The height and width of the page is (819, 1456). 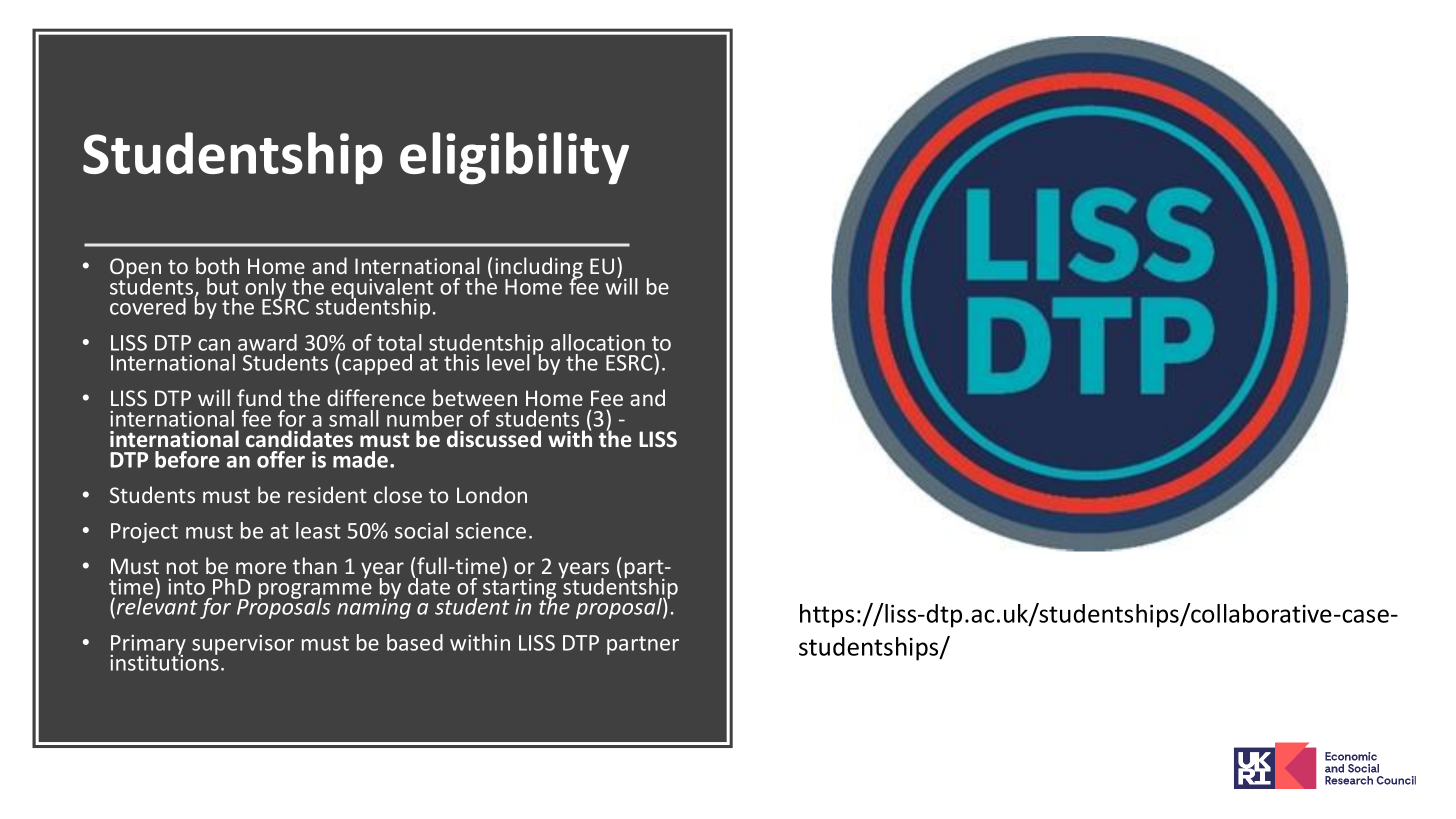 What do you see at coordinates (415, 642) in the page?
I see `based` at bounding box center [415, 642].
